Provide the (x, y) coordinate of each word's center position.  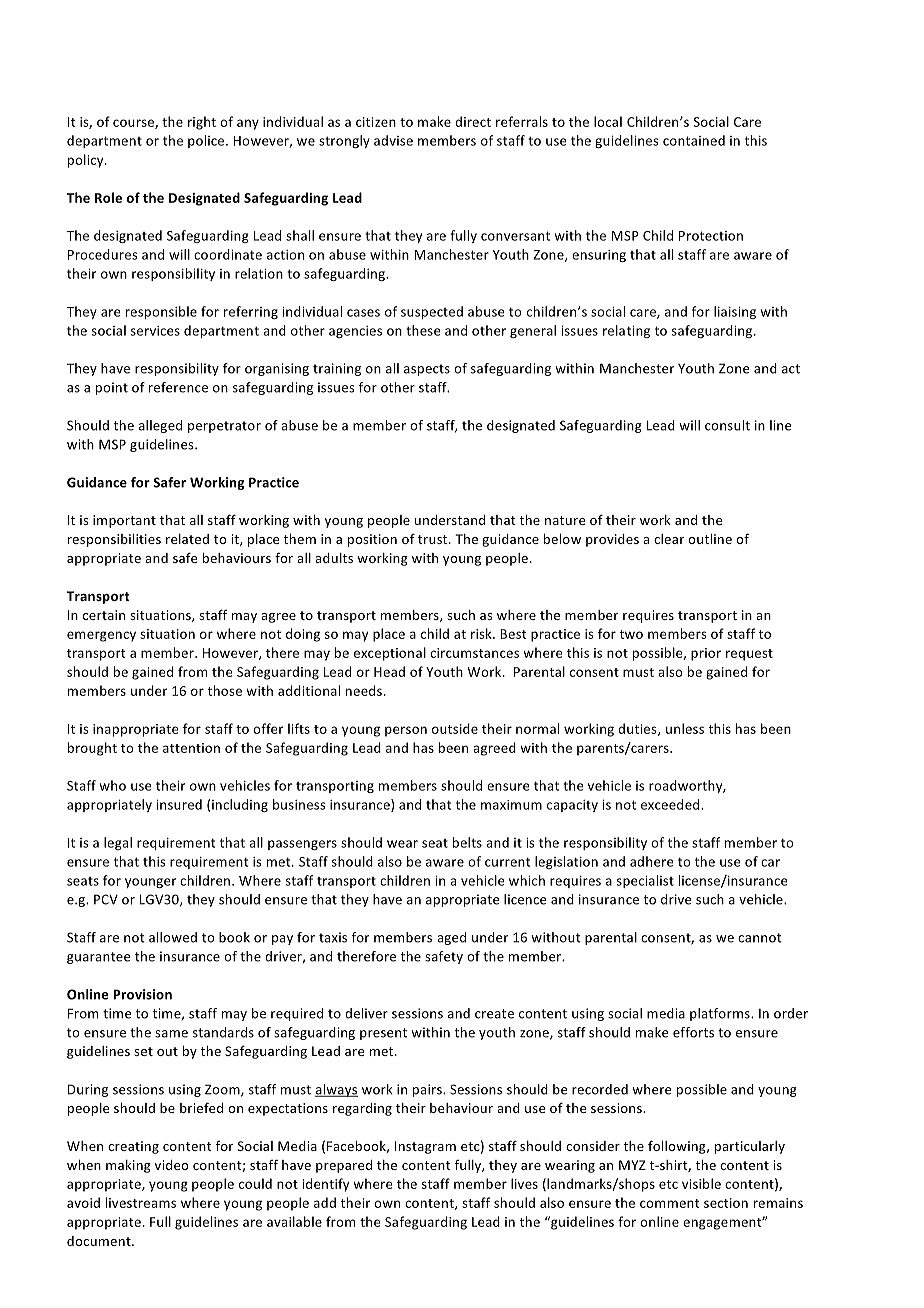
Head (389, 671)
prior (706, 654)
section (726, 1203)
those (225, 690)
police (207, 141)
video (172, 1165)
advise (393, 140)
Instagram (425, 1147)
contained (694, 140)
